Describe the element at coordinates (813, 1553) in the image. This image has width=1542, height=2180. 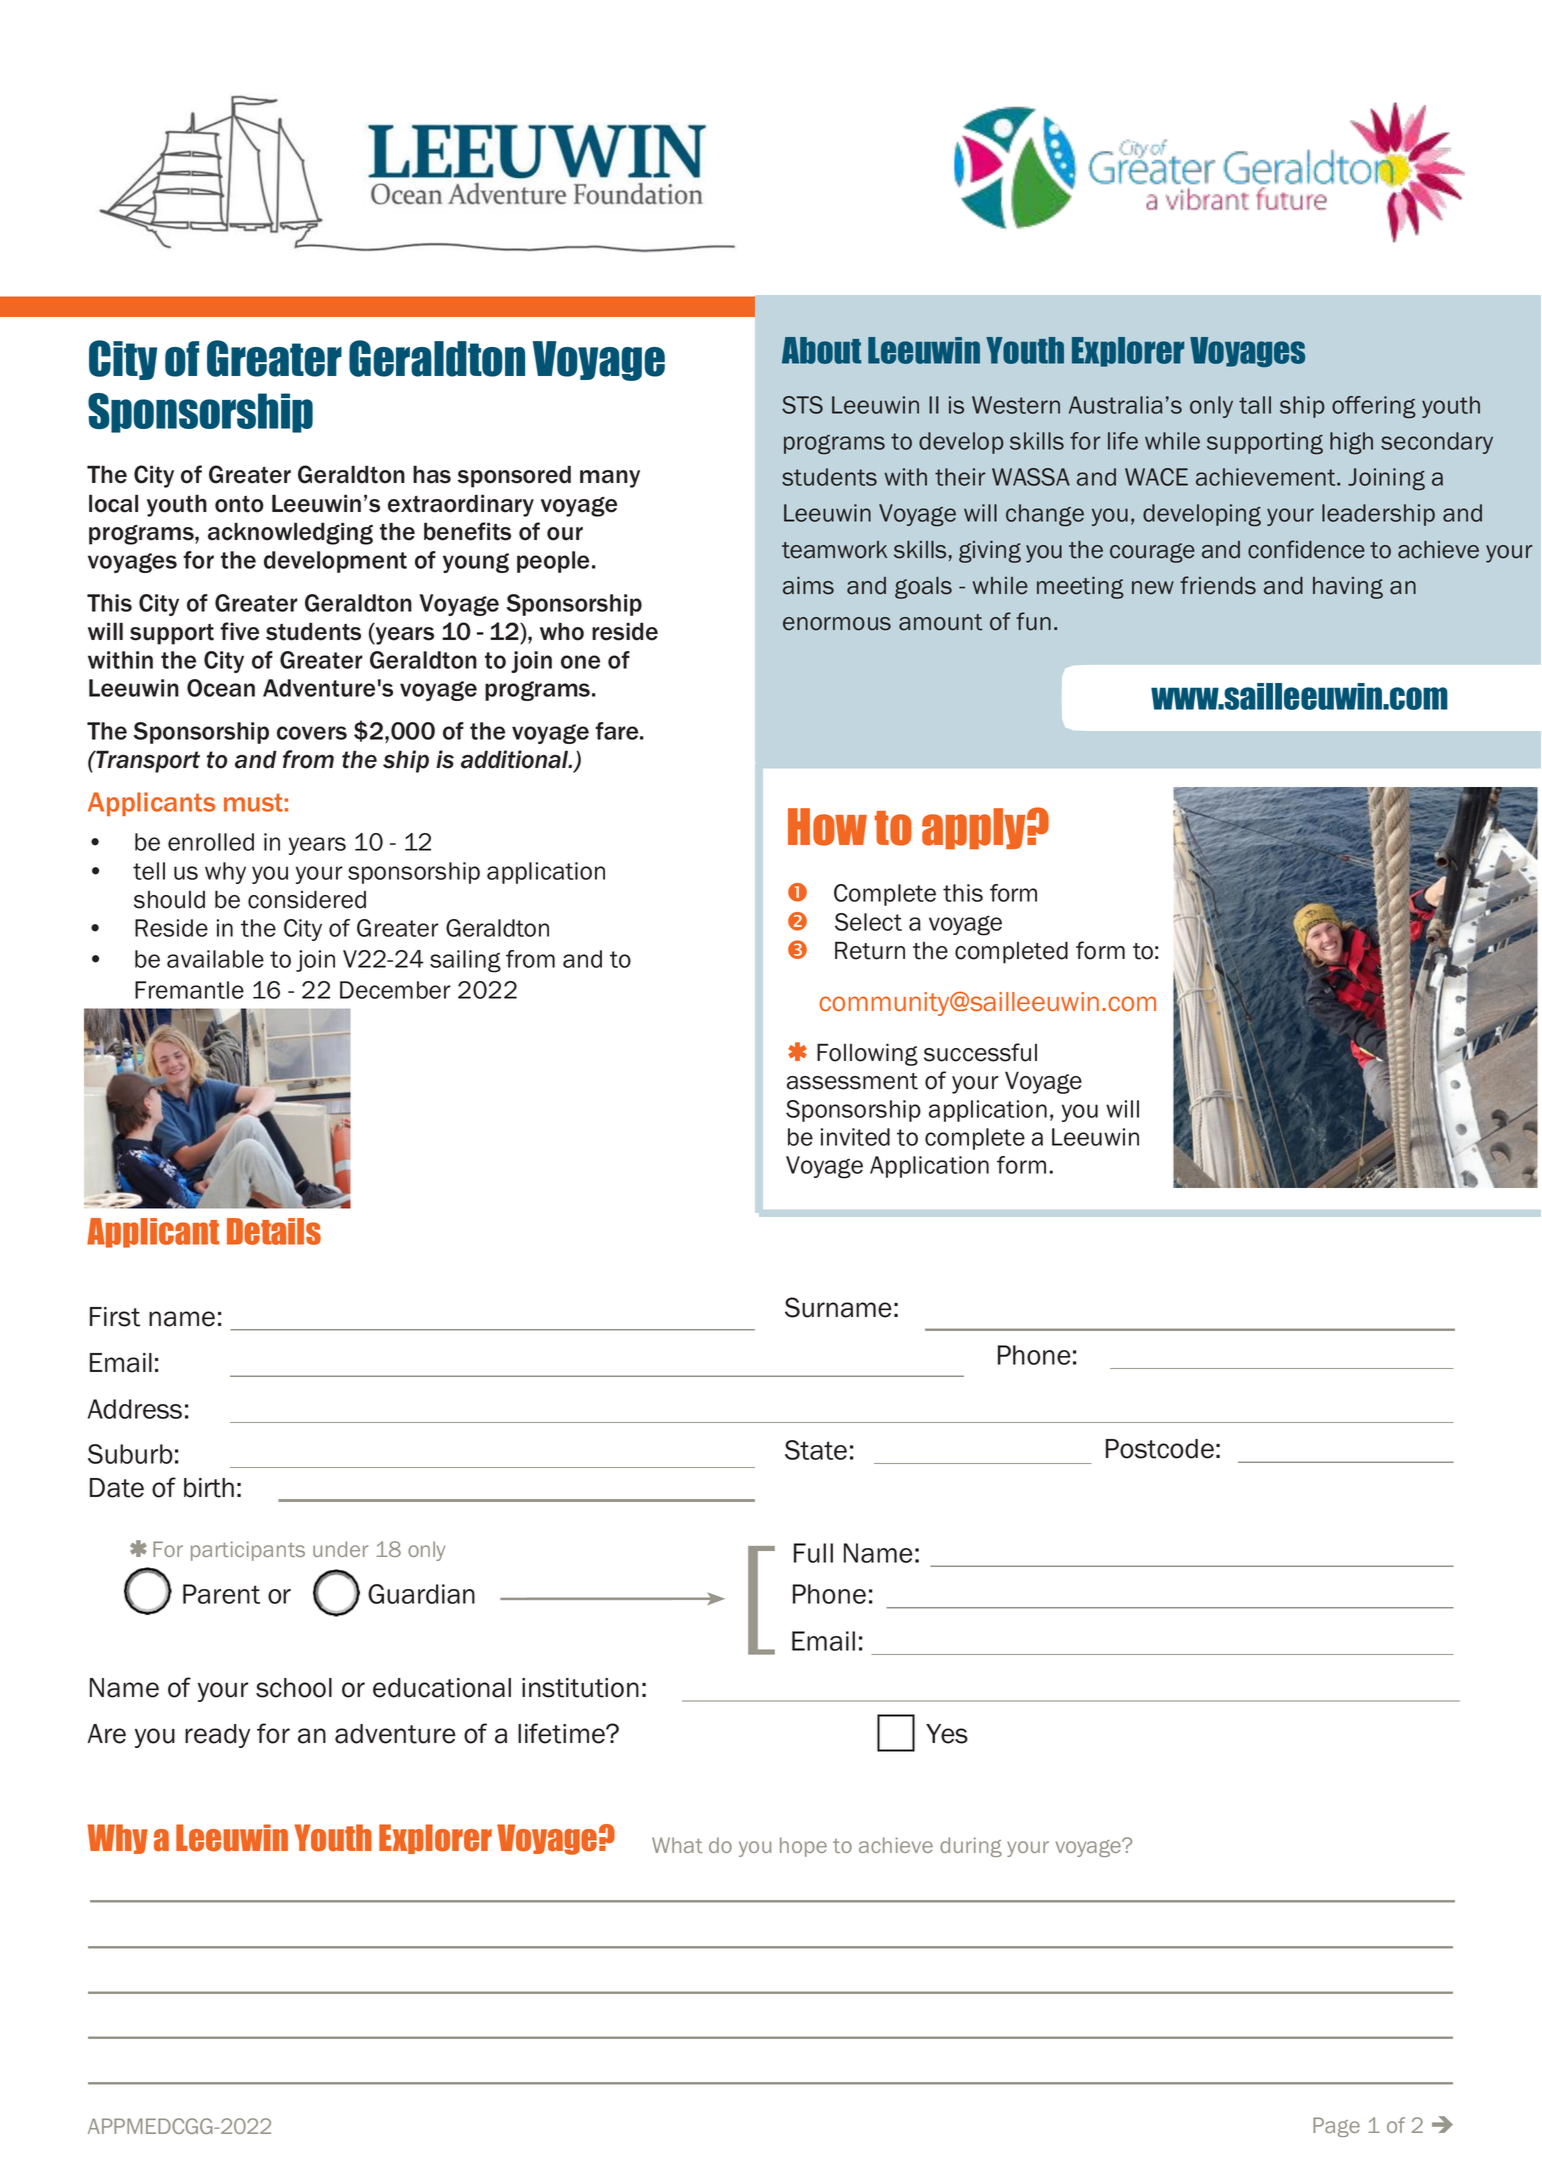
I see `Full` at that location.
